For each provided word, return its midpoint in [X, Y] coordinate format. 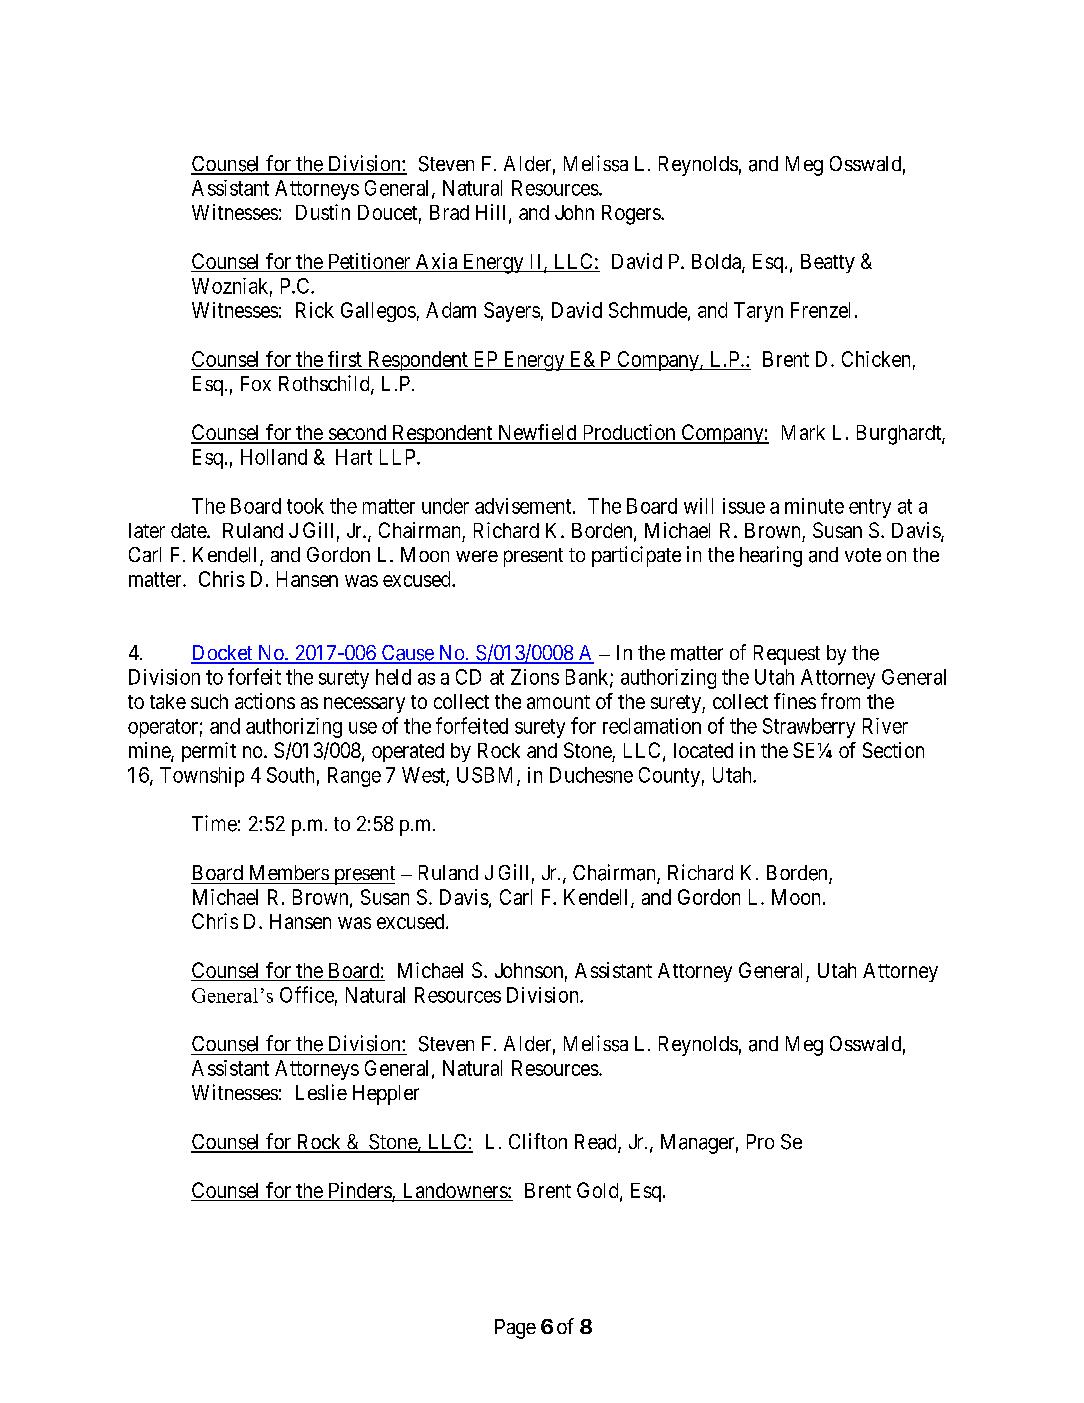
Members [289, 872]
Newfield [537, 433]
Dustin [323, 212]
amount [558, 702]
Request [787, 655]
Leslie [321, 1092]
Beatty [828, 263]
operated [408, 752]
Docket [223, 654]
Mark [803, 432]
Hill [493, 213]
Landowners [454, 1192]
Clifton [538, 1141]
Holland [274, 457]
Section [893, 750]
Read [597, 1143]
